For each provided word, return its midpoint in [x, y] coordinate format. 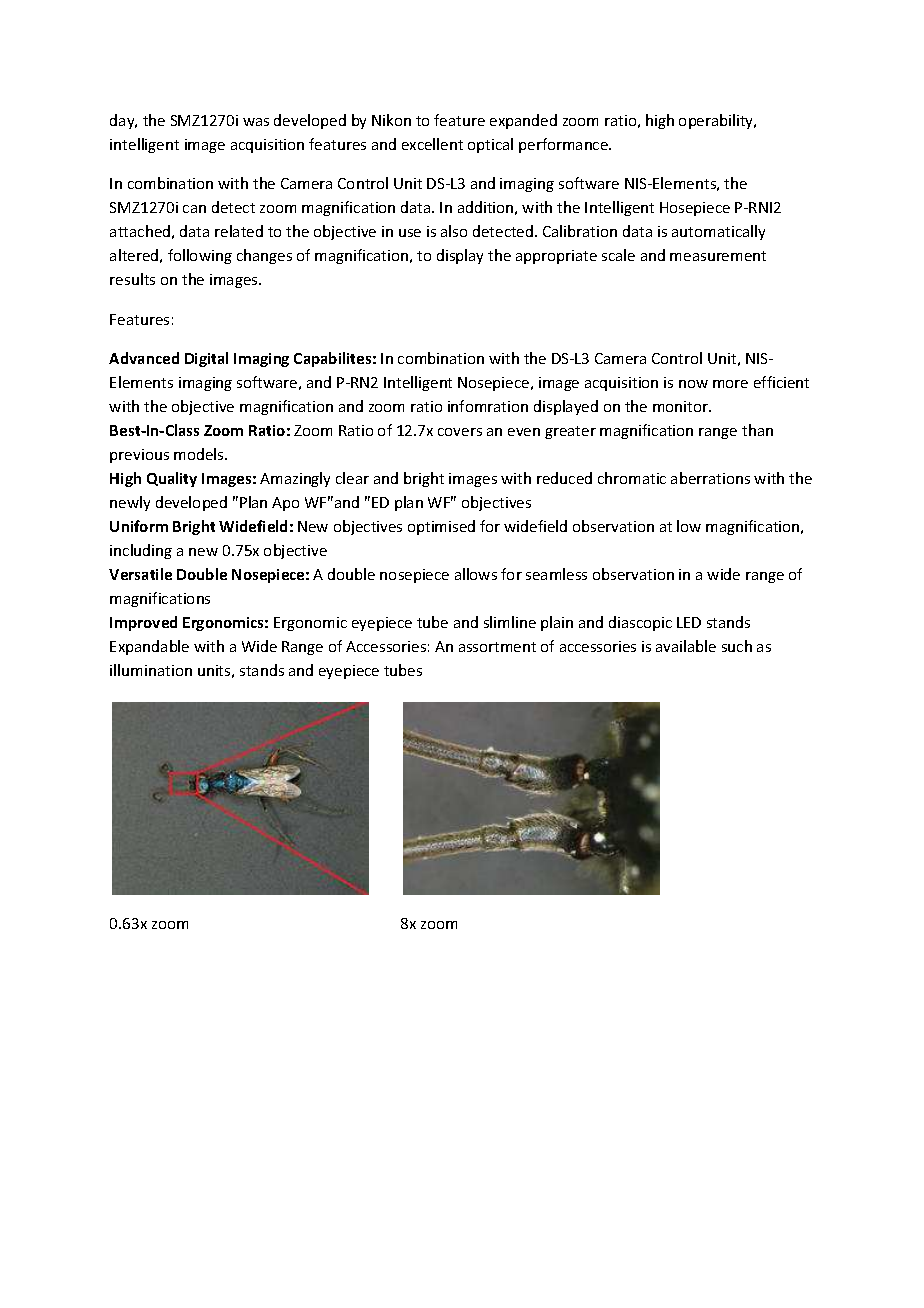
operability [717, 121]
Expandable [149, 647]
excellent [432, 144]
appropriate [556, 257]
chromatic [632, 478]
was [256, 122]
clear [352, 478]
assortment [497, 647]
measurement [718, 256]
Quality [172, 479]
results [132, 279]
